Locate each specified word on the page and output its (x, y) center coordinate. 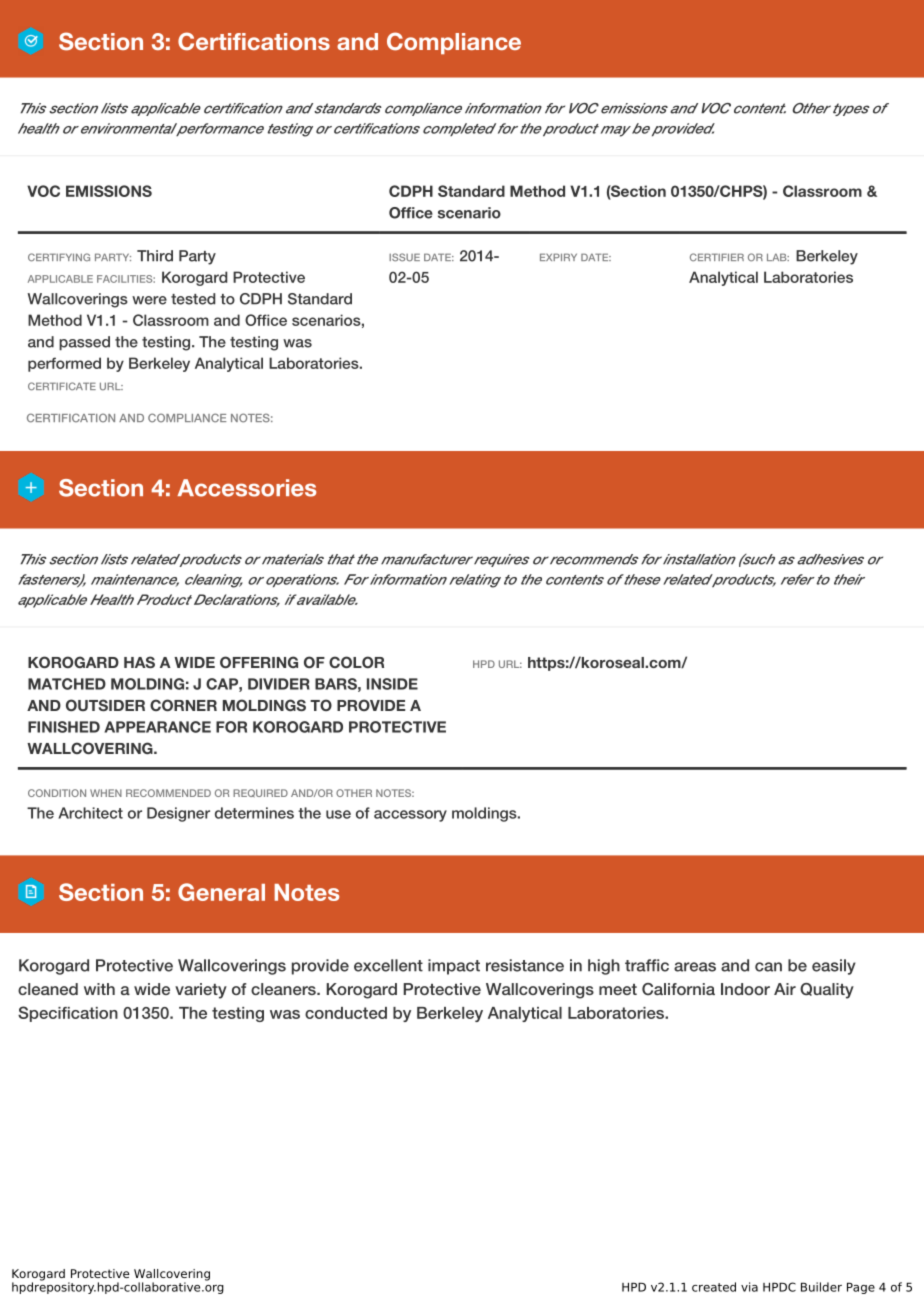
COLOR (356, 662)
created (714, 1287)
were (149, 300)
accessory (410, 816)
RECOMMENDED (168, 793)
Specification (68, 1014)
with (99, 989)
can (768, 967)
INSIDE (392, 684)
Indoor (745, 989)
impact (454, 967)
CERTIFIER (717, 257)
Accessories (246, 488)
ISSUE (404, 257)
